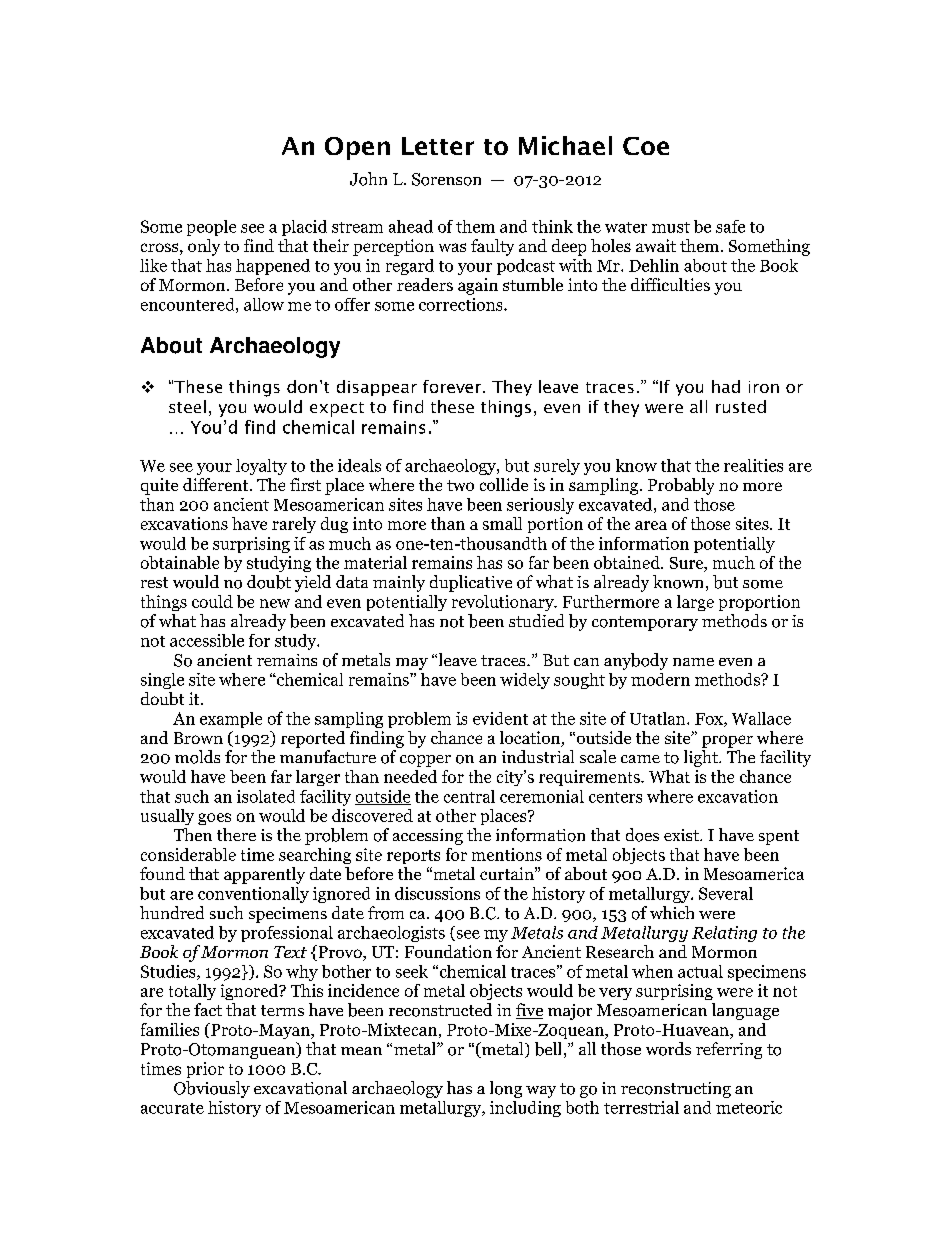 The width and height of the document is (952, 1233). I want to click on different, so click(217, 484).
